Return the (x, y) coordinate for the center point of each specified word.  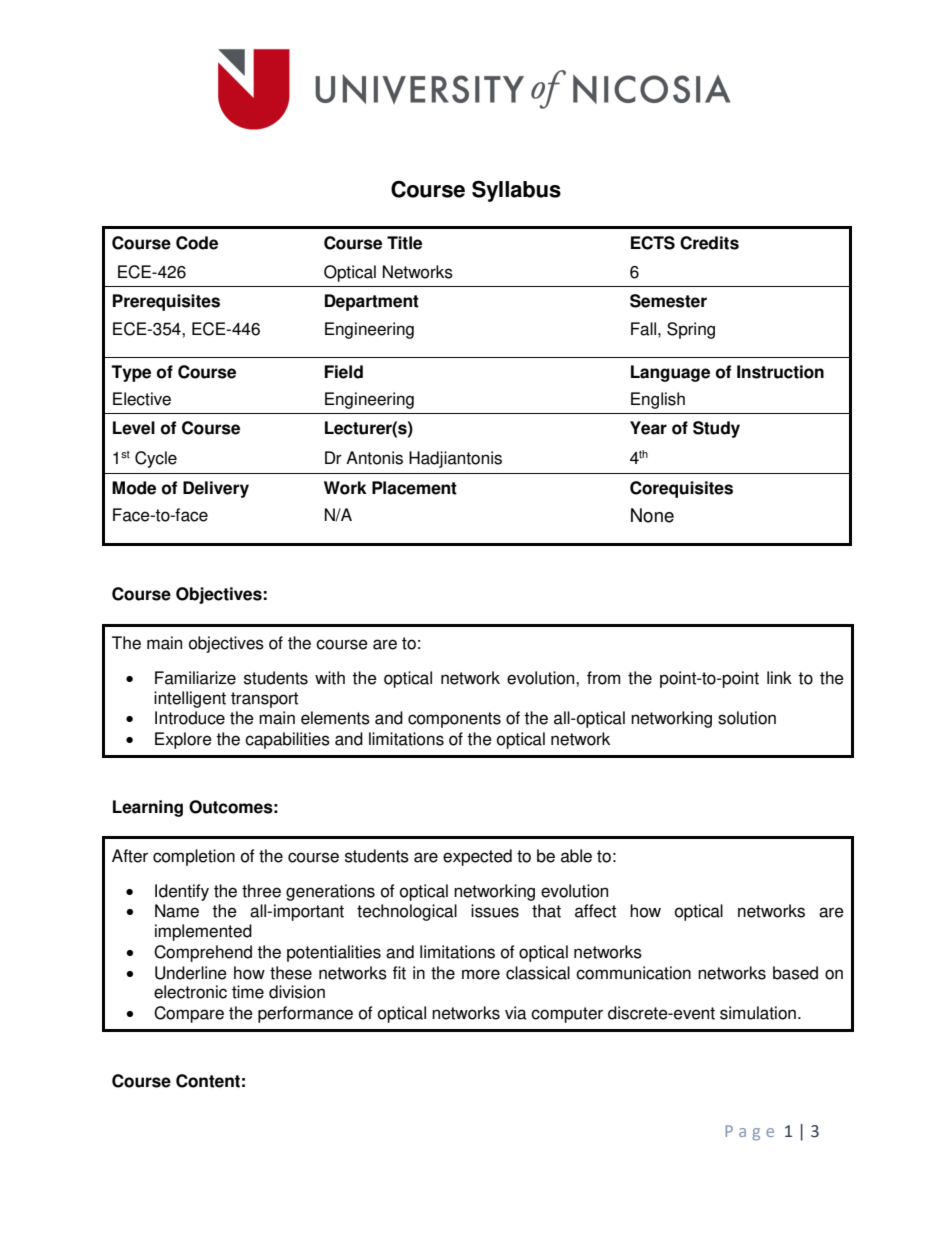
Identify (182, 892)
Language (670, 373)
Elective (142, 399)
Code (197, 243)
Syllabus (516, 191)
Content (208, 1081)
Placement (414, 488)
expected (477, 857)
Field (344, 372)
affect (595, 911)
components (454, 720)
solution (747, 718)
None (652, 515)
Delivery (216, 489)
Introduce (190, 718)
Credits (709, 243)
